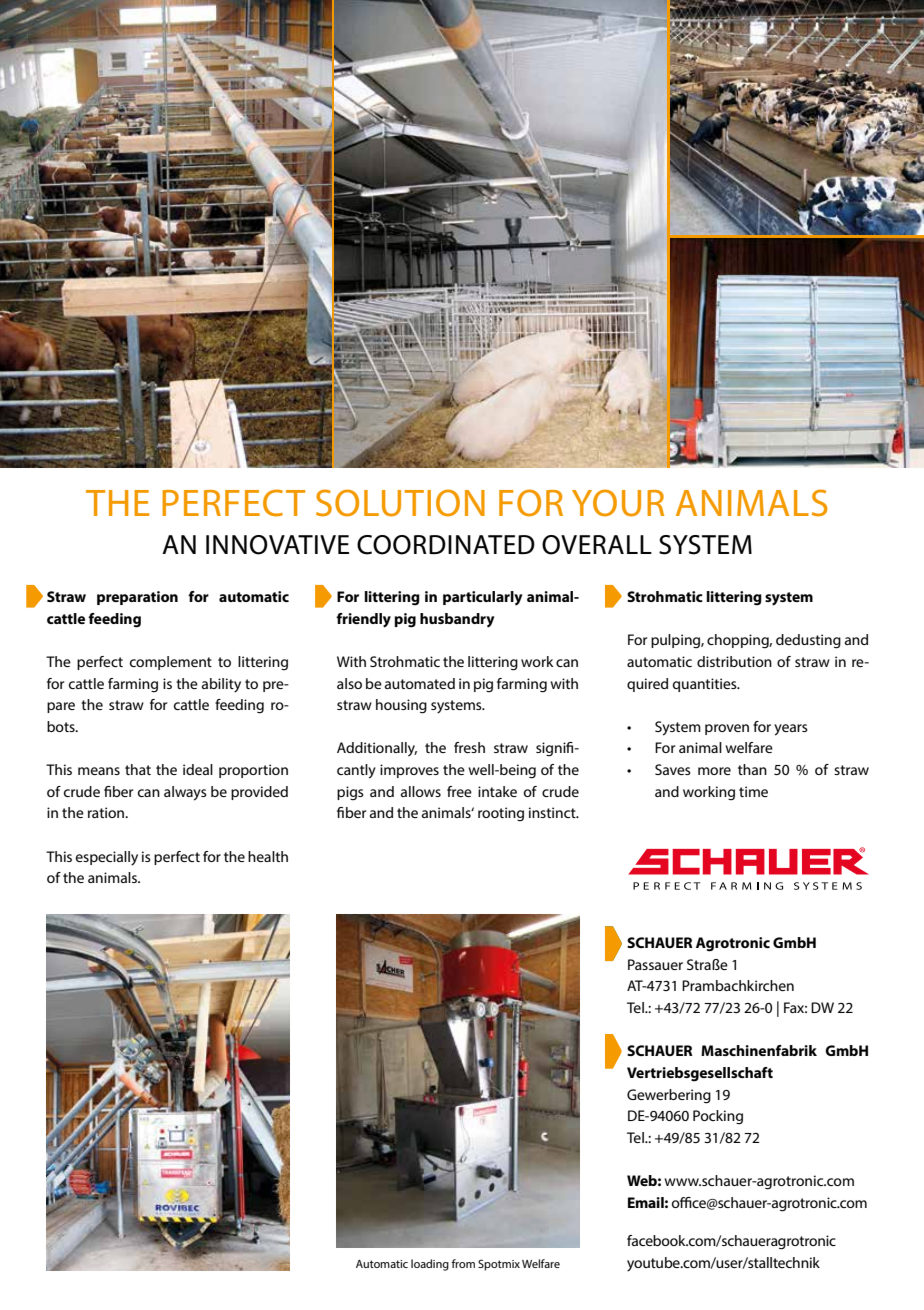  Describe the element at coordinates (107, 858) in the screenshot. I see `especially` at that location.
